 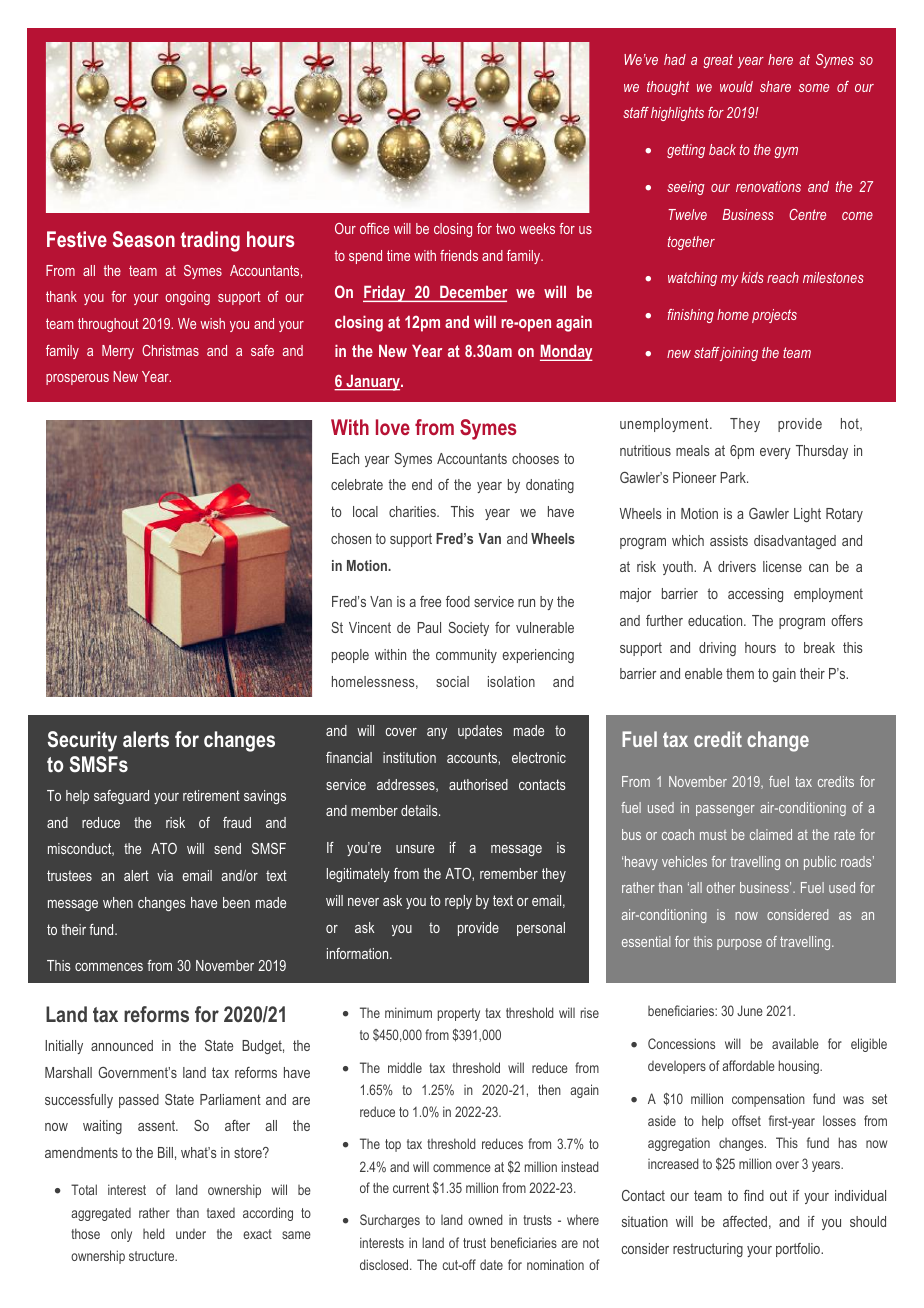 What do you see at coordinates (799, 1250) in the screenshot?
I see `portfolio` at bounding box center [799, 1250].
